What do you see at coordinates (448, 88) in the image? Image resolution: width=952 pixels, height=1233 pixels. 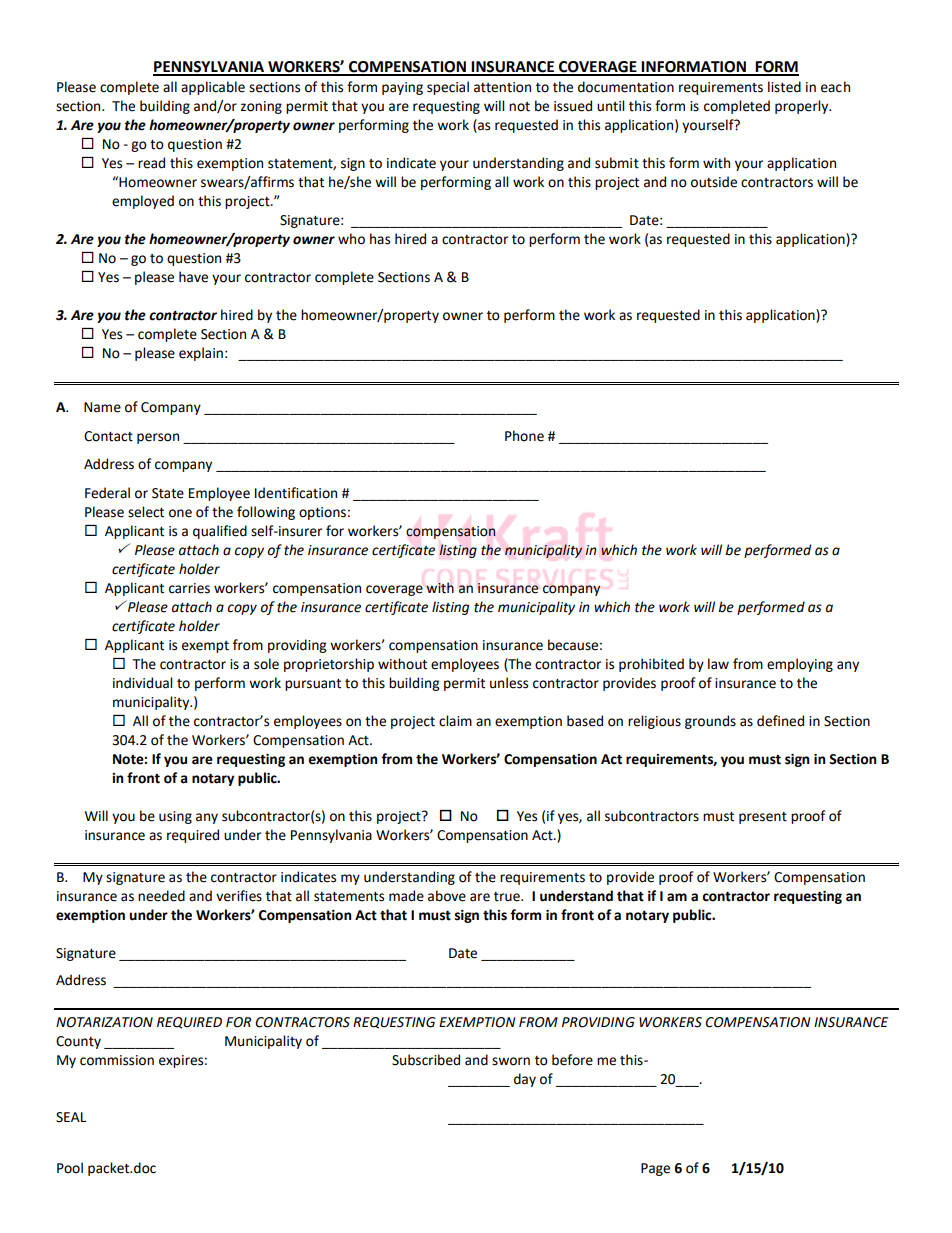 I see `special` at bounding box center [448, 88].
